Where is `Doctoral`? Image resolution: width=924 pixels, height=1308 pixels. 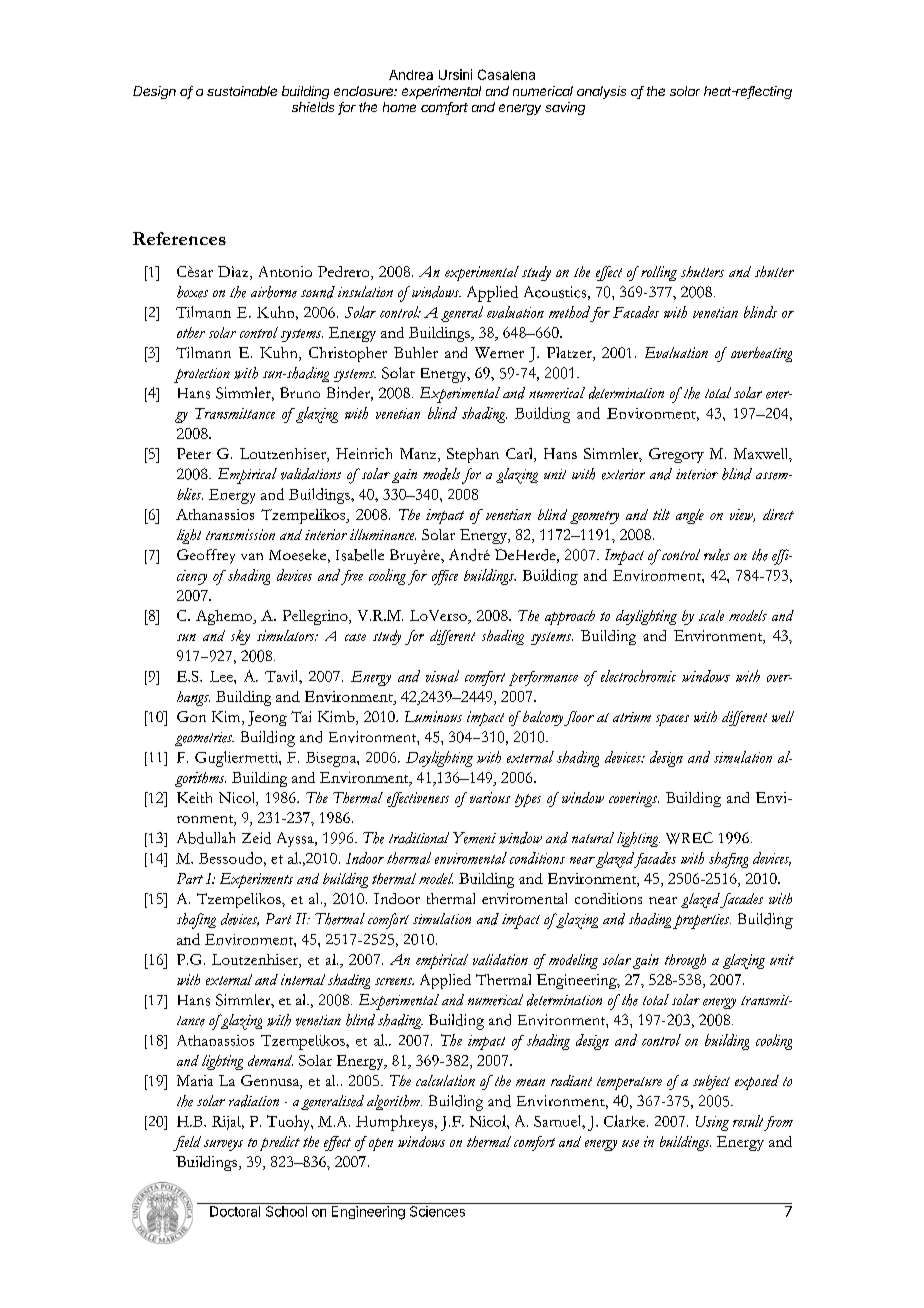
Doctoral is located at coordinates (235, 1211).
